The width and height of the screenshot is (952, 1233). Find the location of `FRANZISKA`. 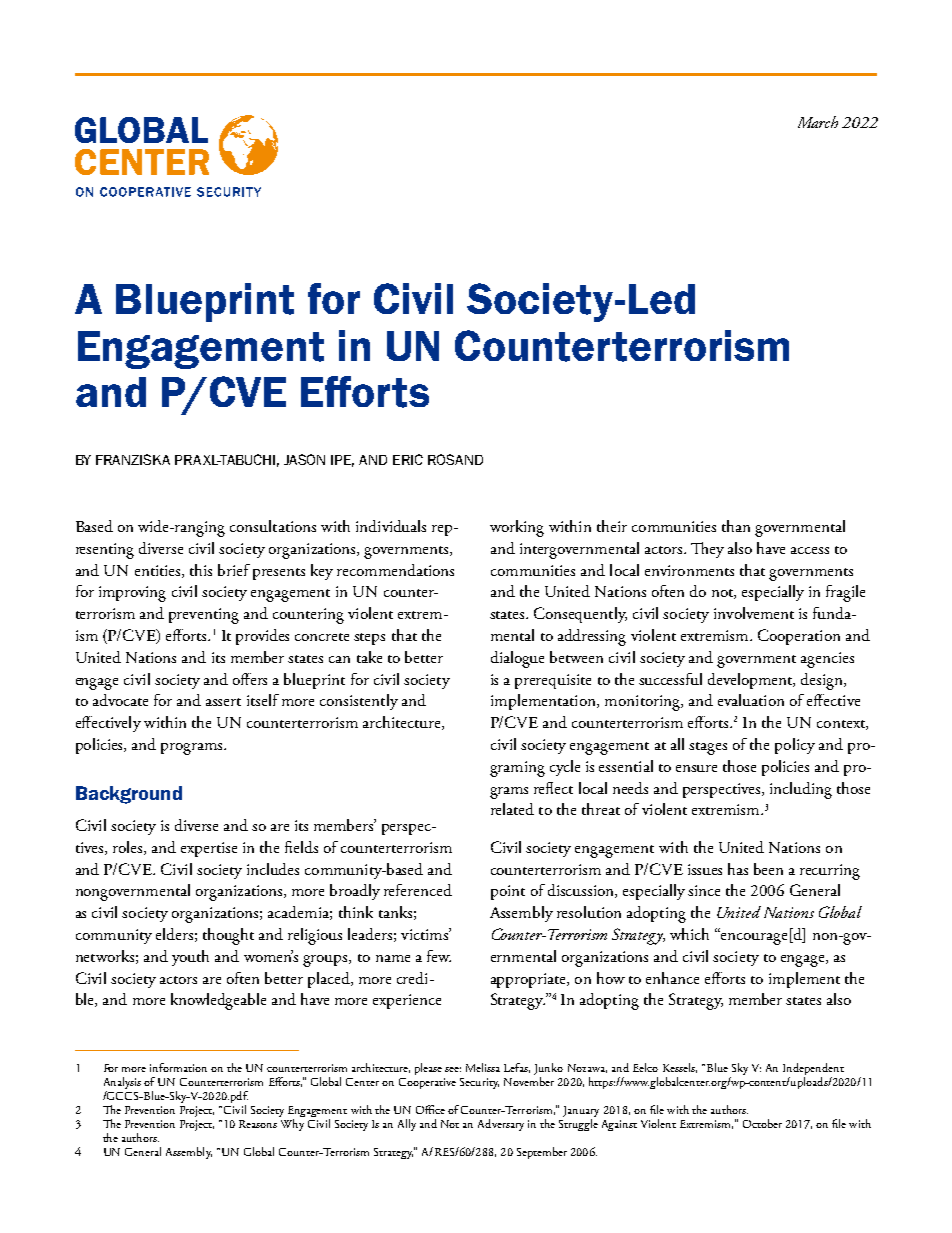

FRANZISKA is located at coordinates (133, 459).
